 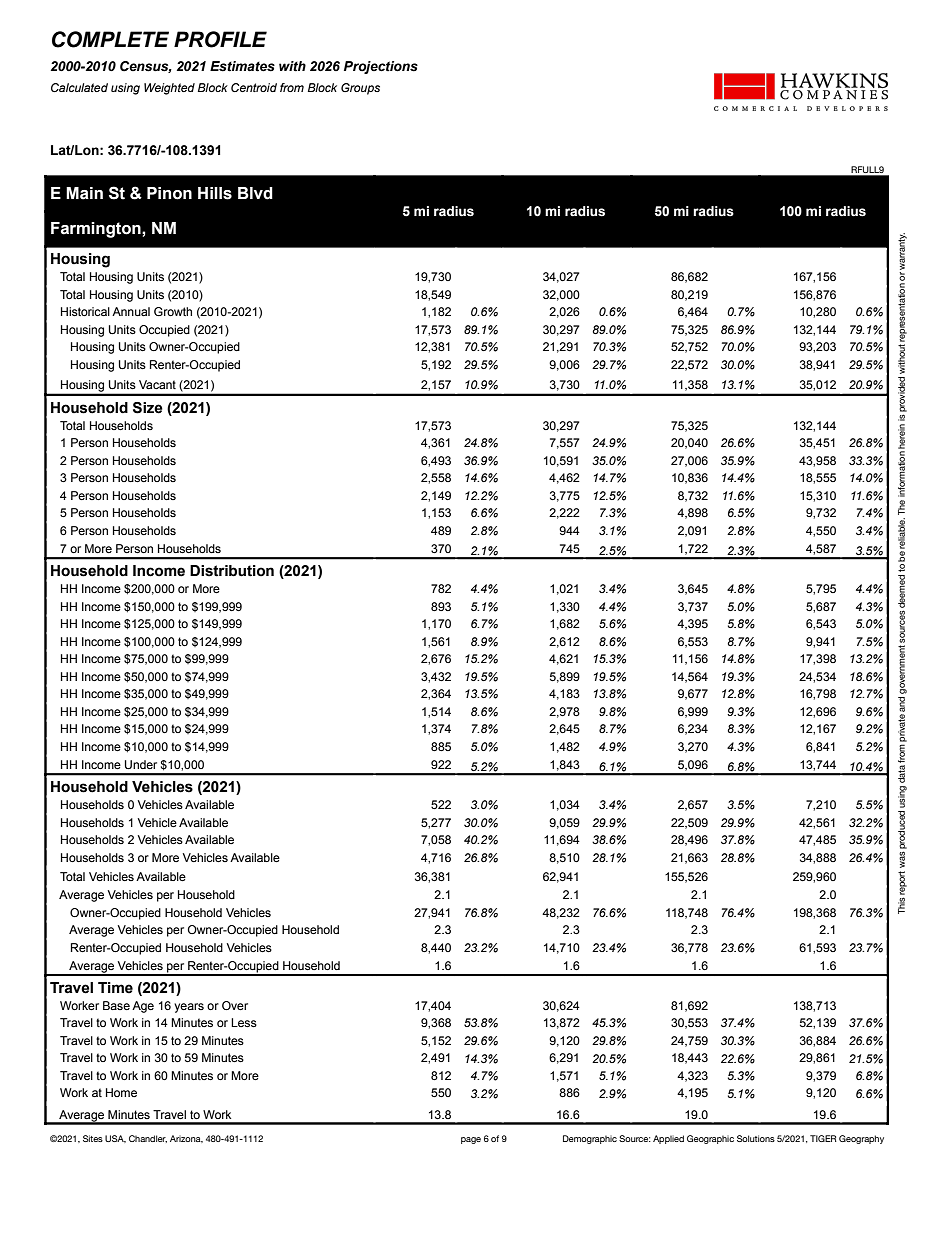 What do you see at coordinates (148, 408) in the document?
I see `Size` at bounding box center [148, 408].
